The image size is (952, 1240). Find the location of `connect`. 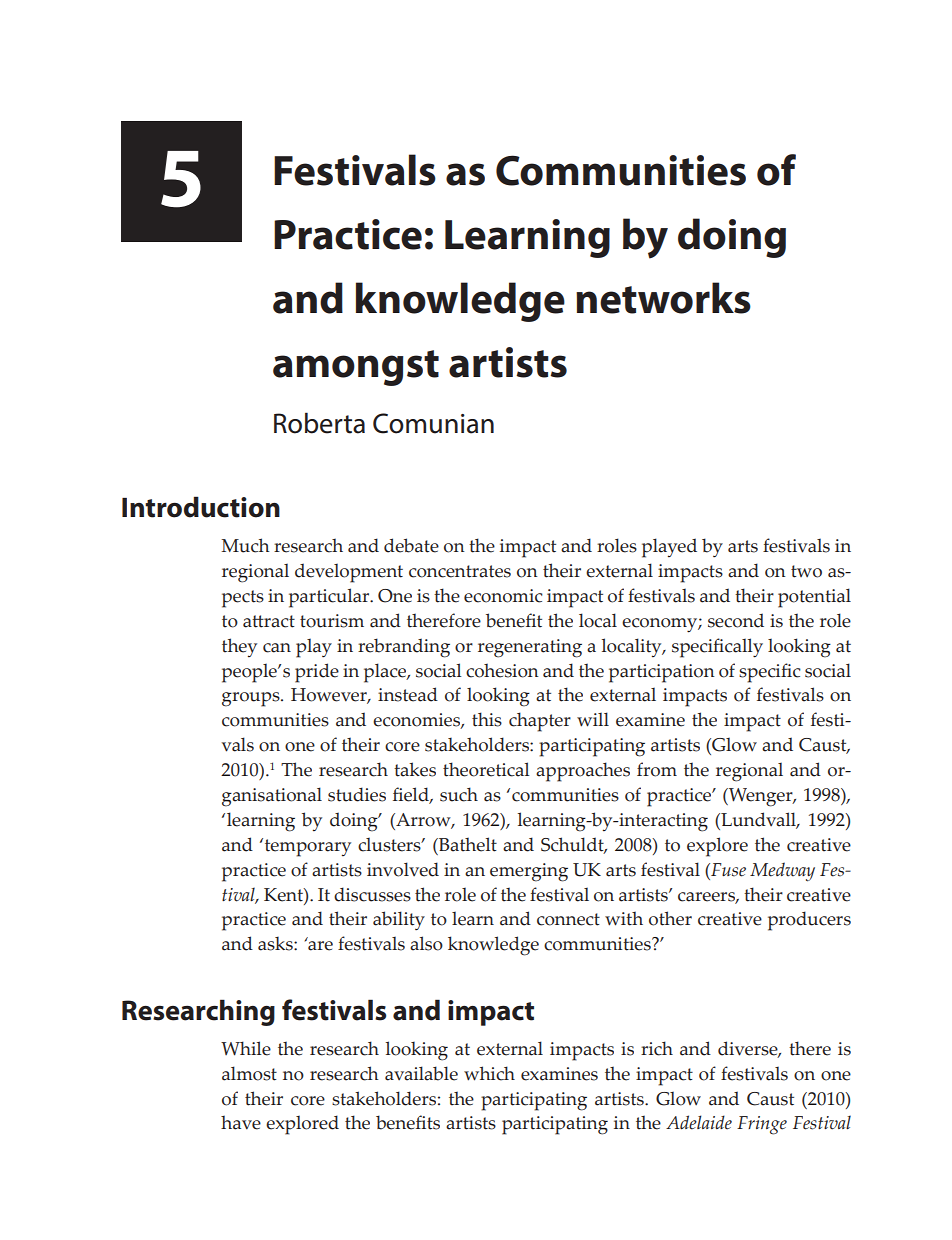

connect is located at coordinates (568, 919).
